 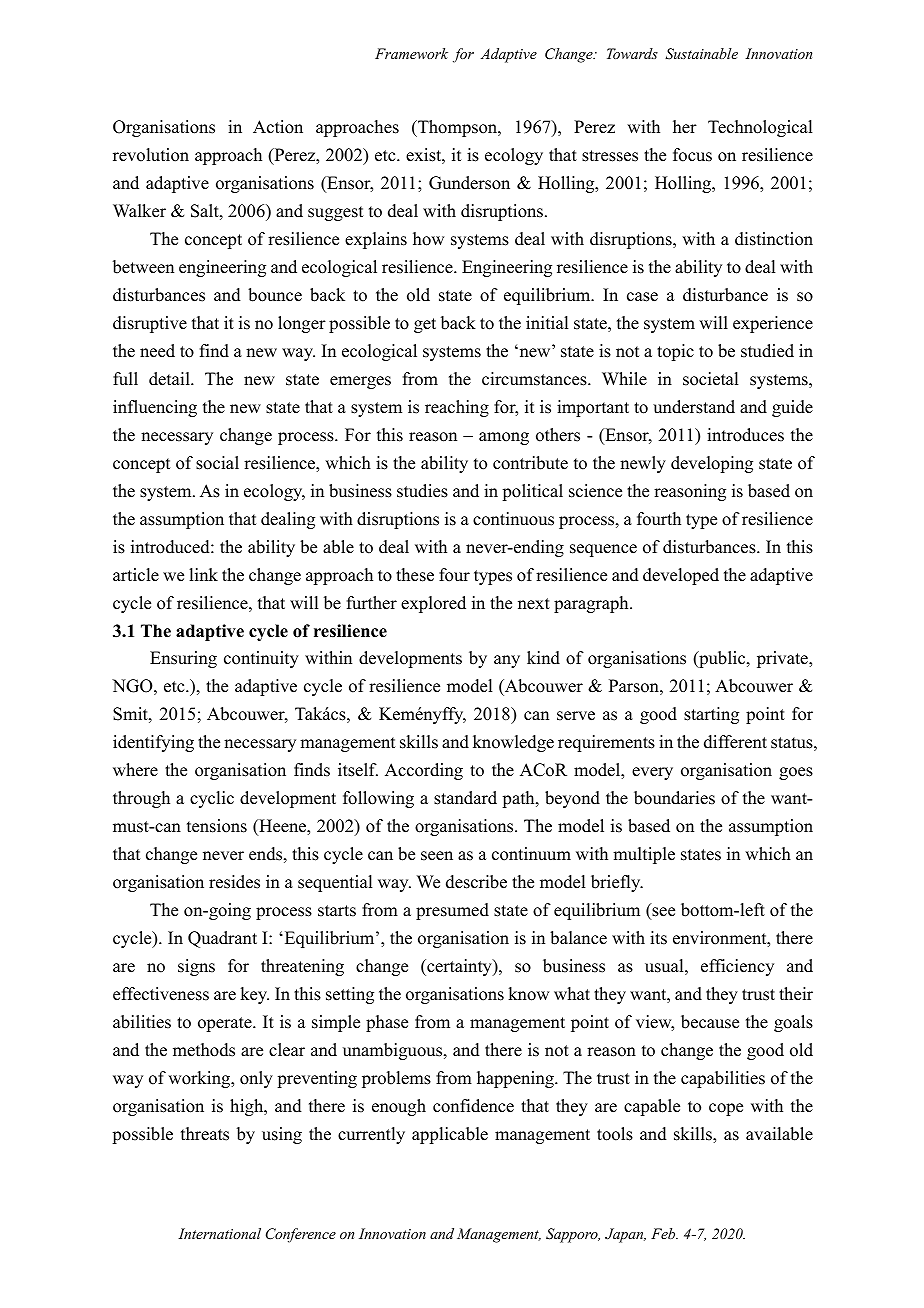 I want to click on Technological, so click(x=760, y=128).
